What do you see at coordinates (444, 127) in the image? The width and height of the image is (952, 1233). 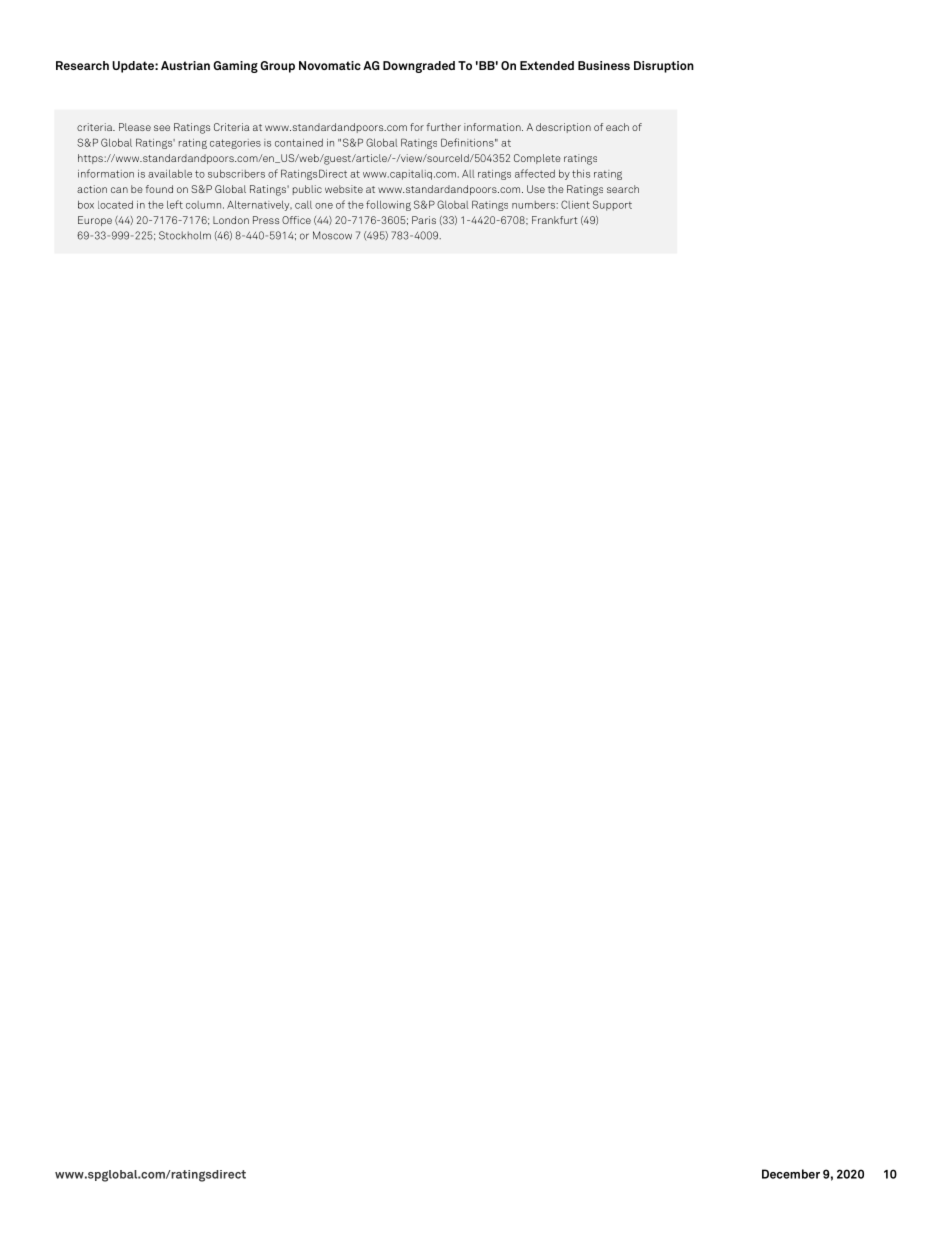 I see `further` at bounding box center [444, 127].
